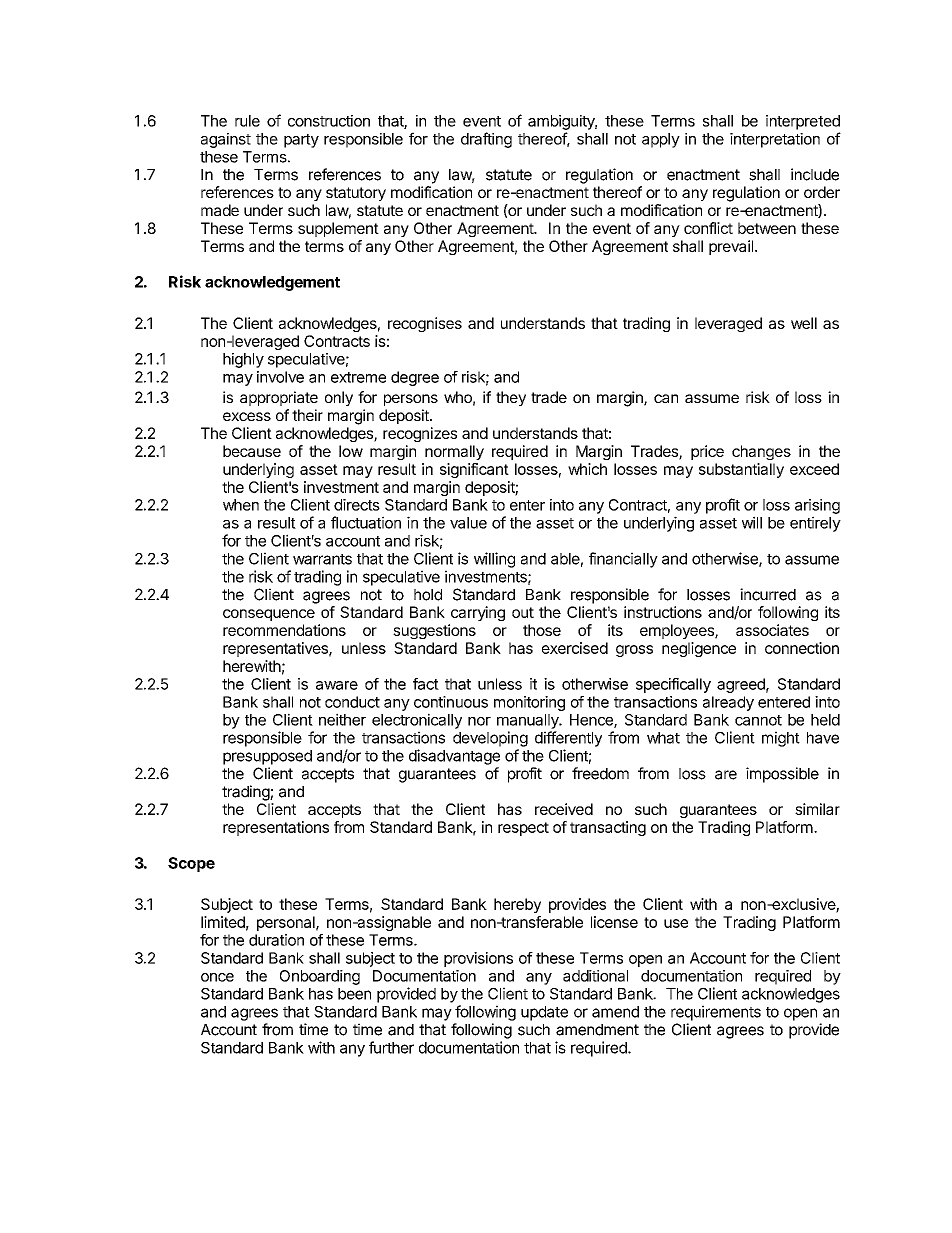  Describe the element at coordinates (768, 594) in the image. I see `incurred` at that location.
